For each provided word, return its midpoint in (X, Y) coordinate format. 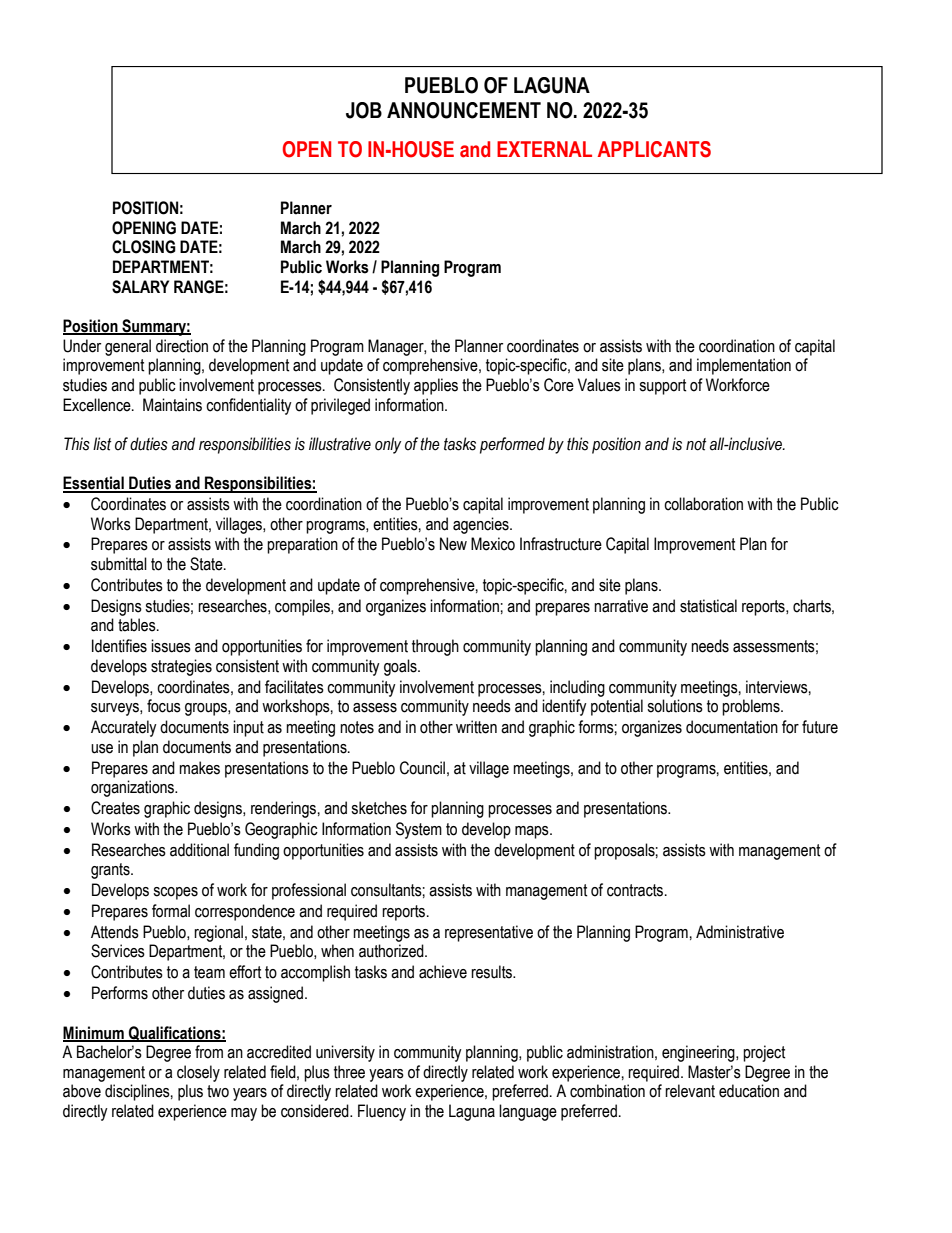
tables (138, 625)
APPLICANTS (654, 149)
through (435, 647)
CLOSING (144, 247)
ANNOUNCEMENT (464, 110)
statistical (708, 606)
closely (198, 1073)
